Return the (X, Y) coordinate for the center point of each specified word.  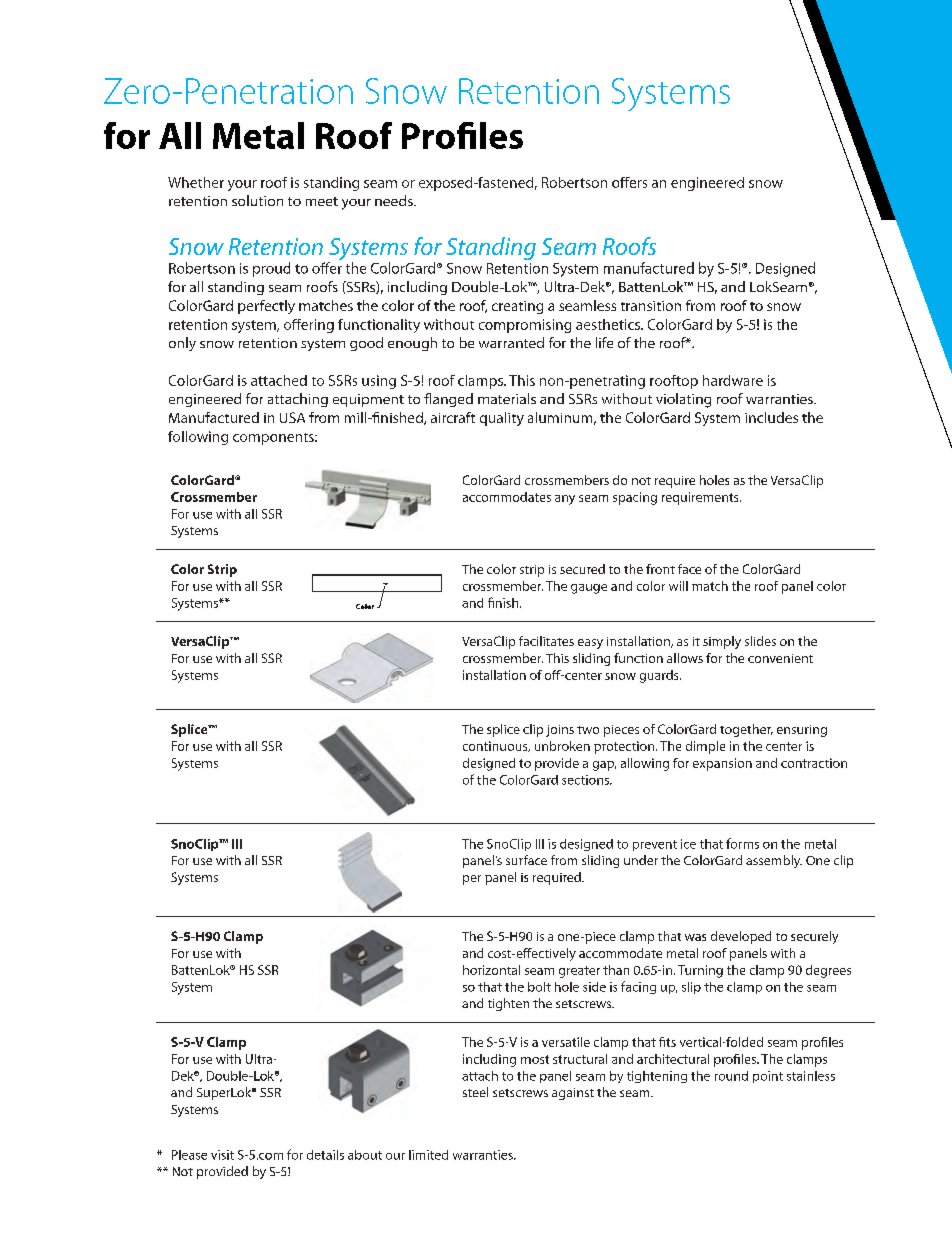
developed (741, 937)
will (678, 586)
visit (222, 1155)
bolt (539, 987)
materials (507, 398)
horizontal (491, 970)
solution (257, 200)
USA (292, 417)
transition (651, 306)
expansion (722, 764)
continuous (496, 746)
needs (395, 200)
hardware (733, 380)
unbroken (562, 746)
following (198, 438)
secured (582, 569)
